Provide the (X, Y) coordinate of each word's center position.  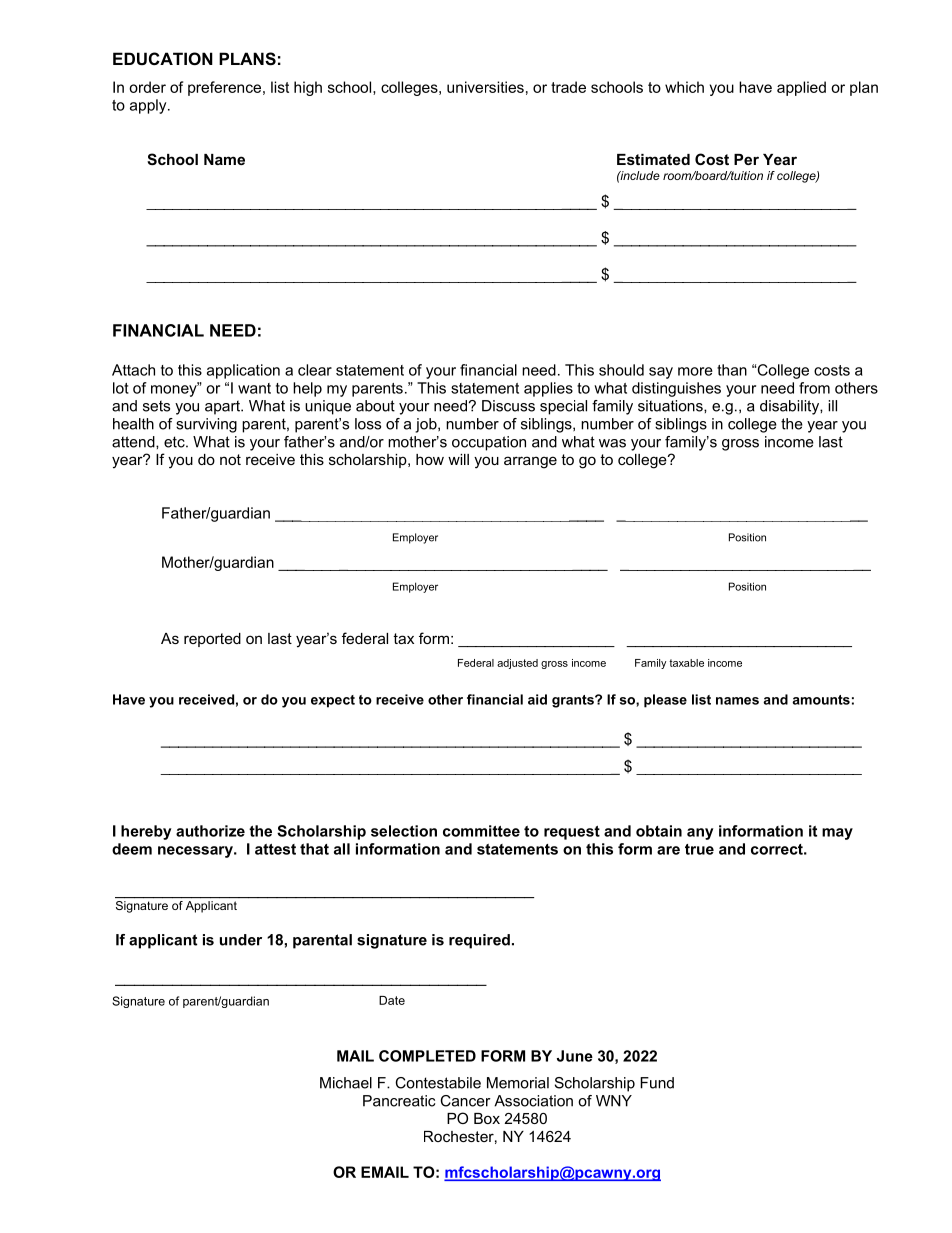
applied (801, 88)
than (732, 370)
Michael (346, 1083)
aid (537, 699)
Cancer (465, 1101)
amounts (821, 700)
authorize (210, 831)
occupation (489, 443)
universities (485, 87)
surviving (206, 425)
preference (224, 88)
